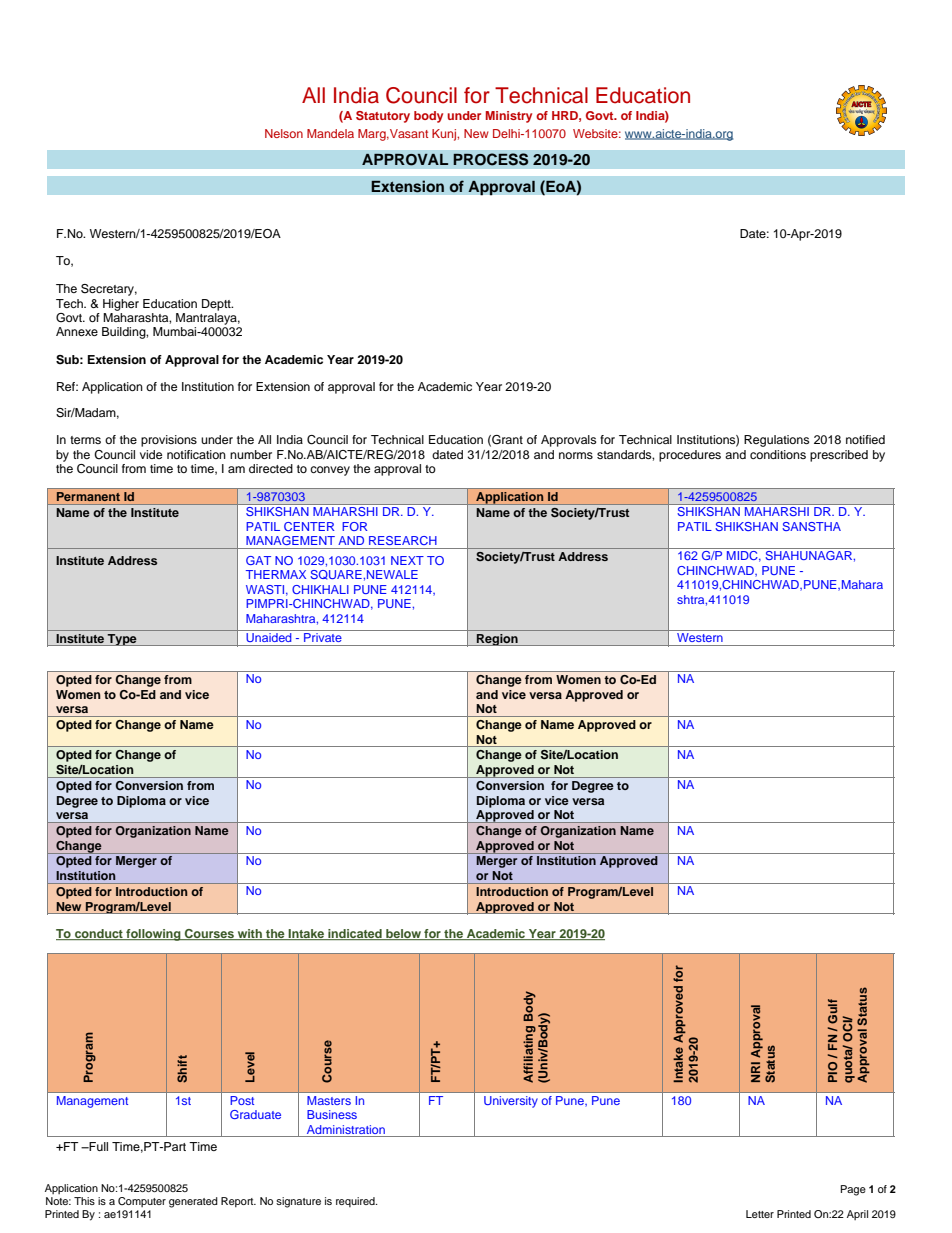 The width and height of the screenshot is (952, 1233). I want to click on Nelson, so click(284, 133).
